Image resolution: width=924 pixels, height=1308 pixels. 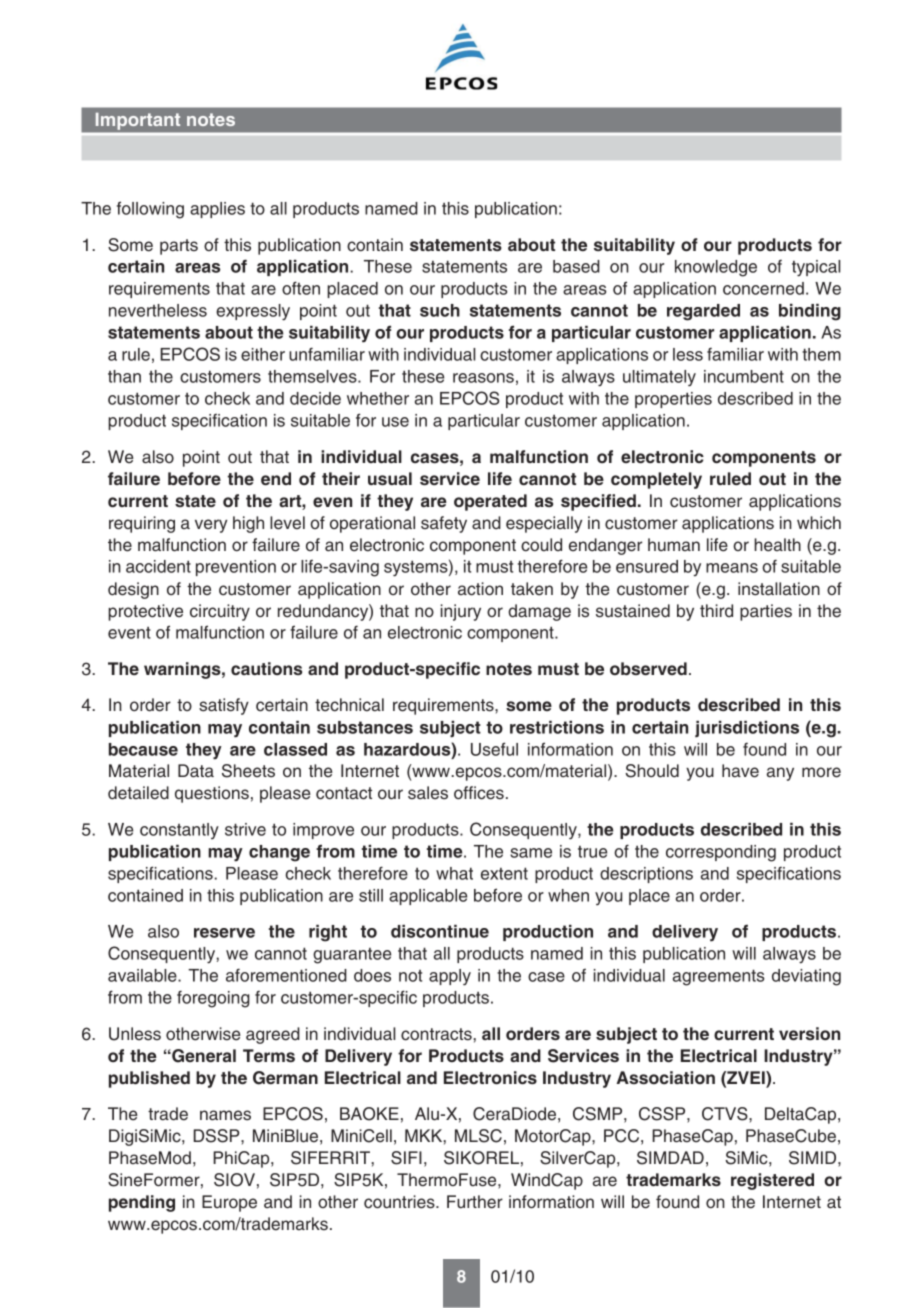 I want to click on such, so click(x=440, y=310).
